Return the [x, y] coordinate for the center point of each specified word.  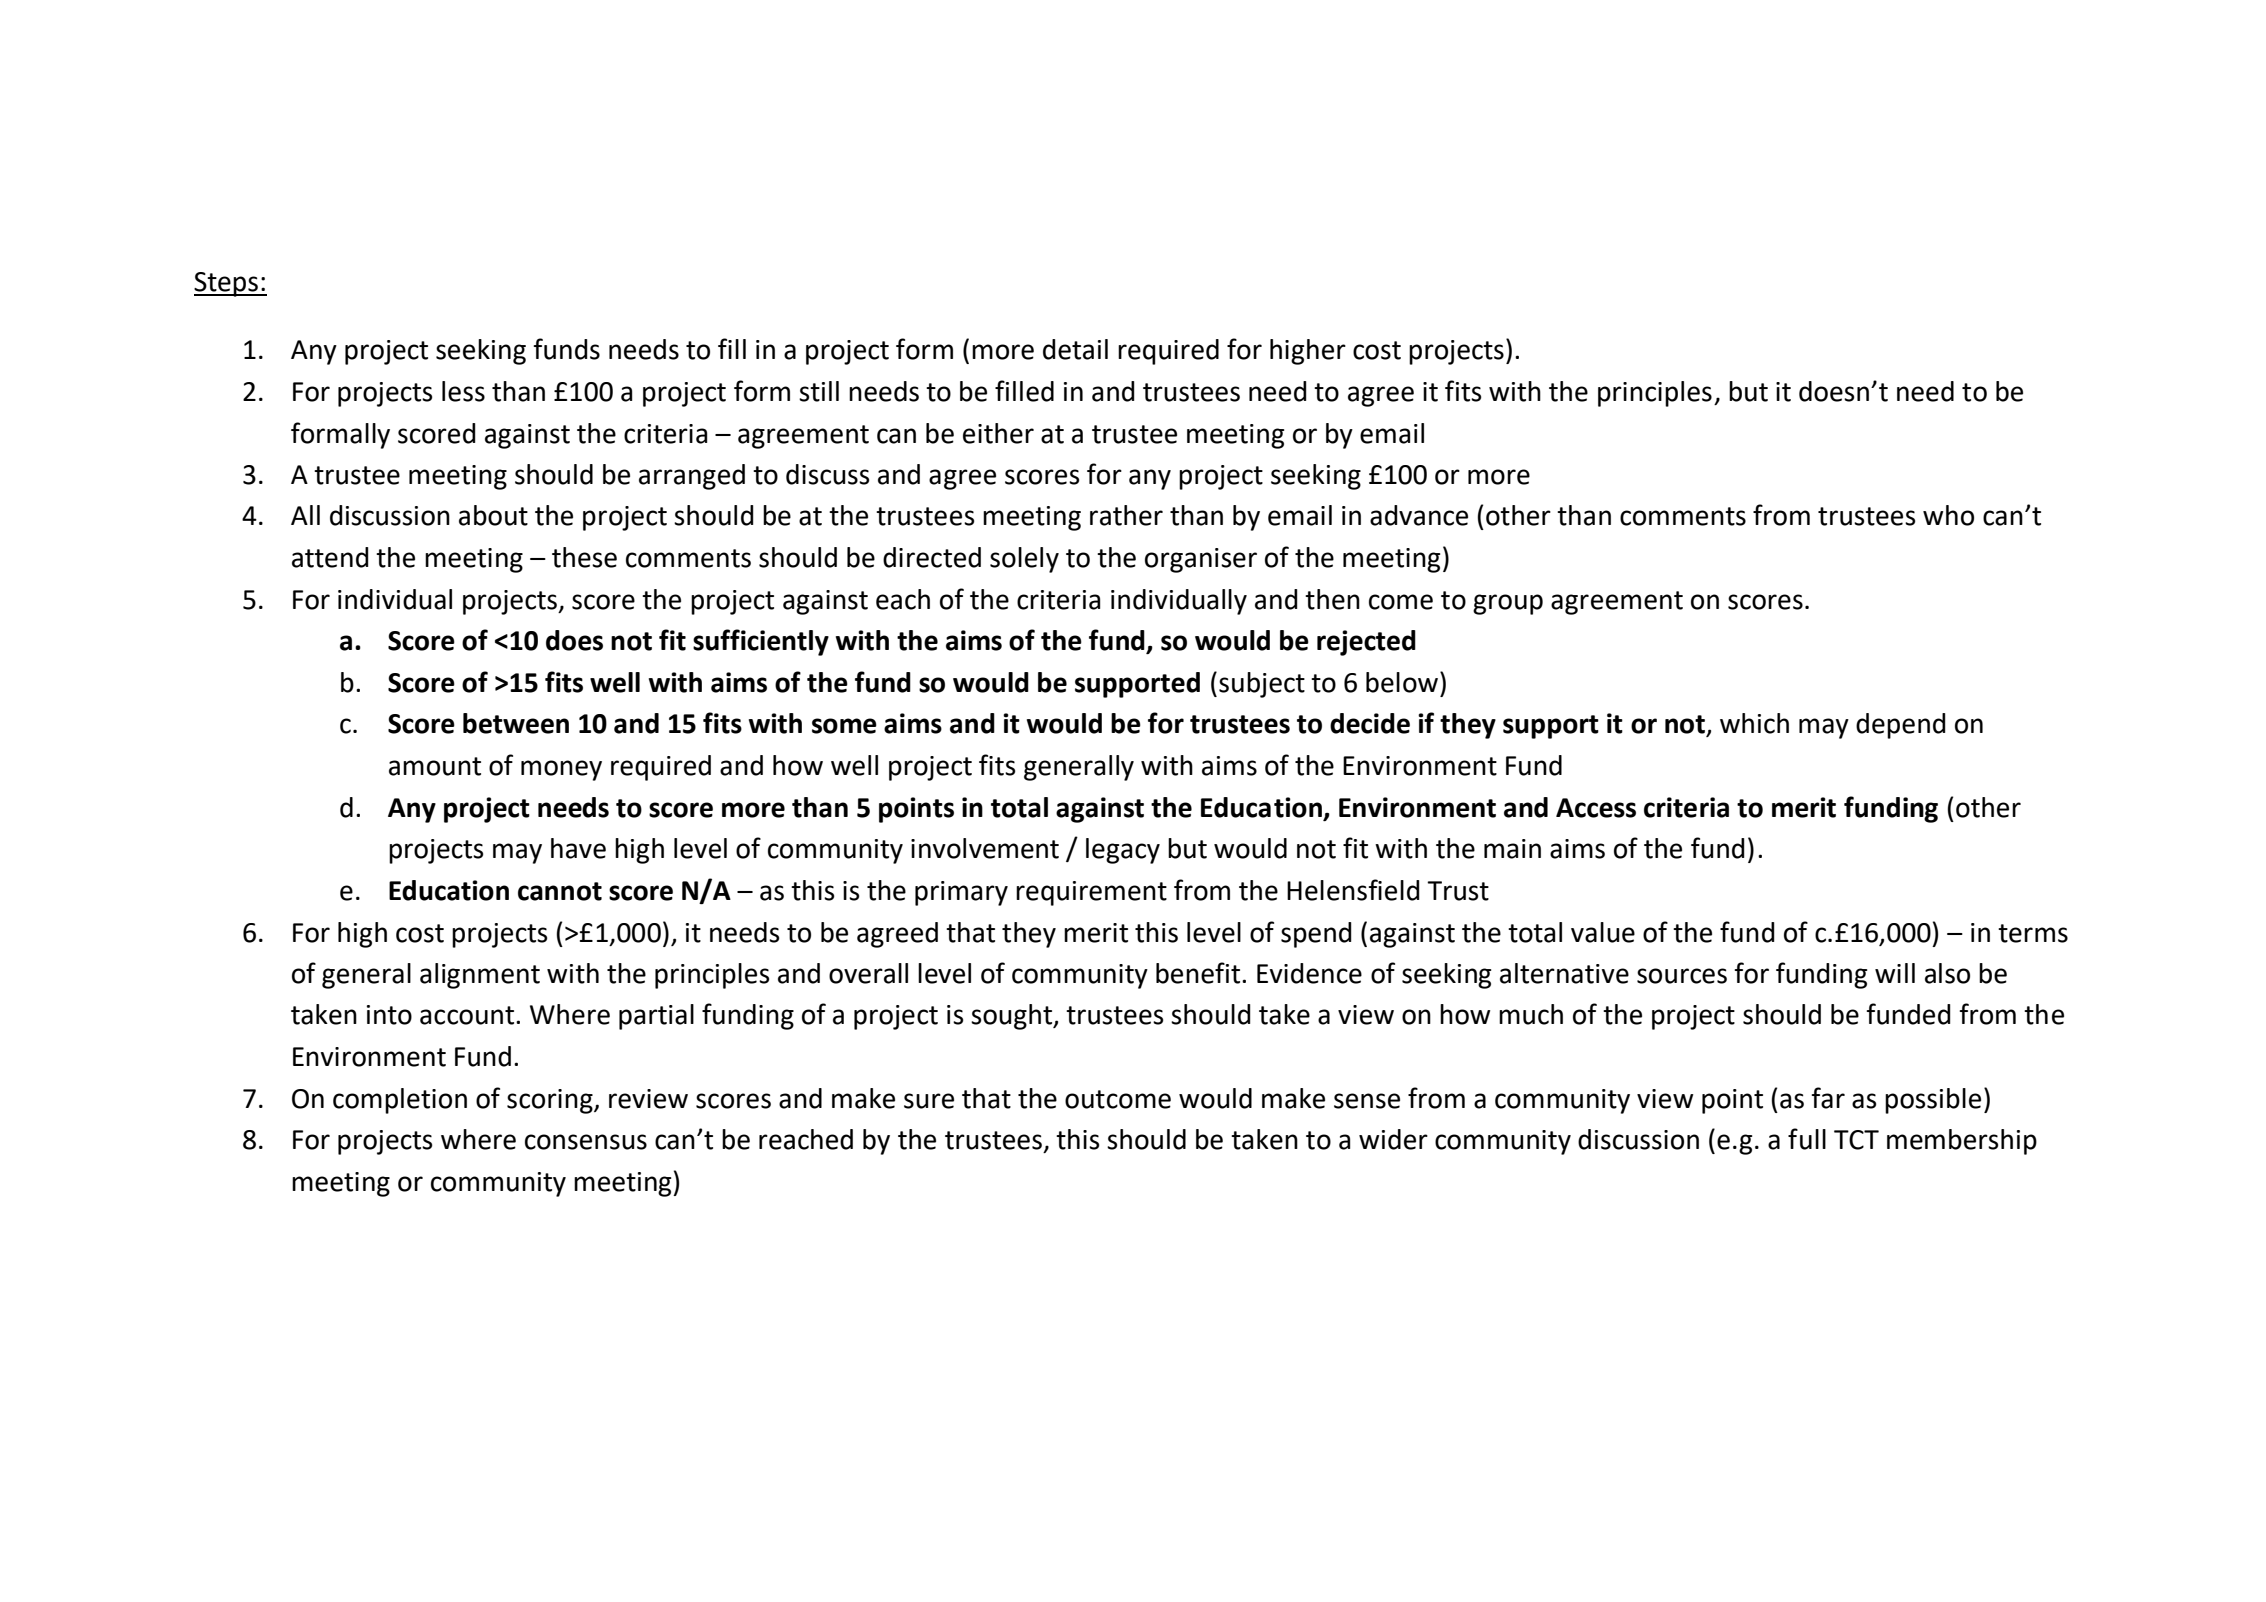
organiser [1201, 560]
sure [929, 1101]
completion [400, 1101]
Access [1596, 808]
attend [330, 557]
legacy [1123, 851]
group [1508, 604]
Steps [227, 284]
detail [1075, 349]
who [1948, 515]
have [578, 848]
